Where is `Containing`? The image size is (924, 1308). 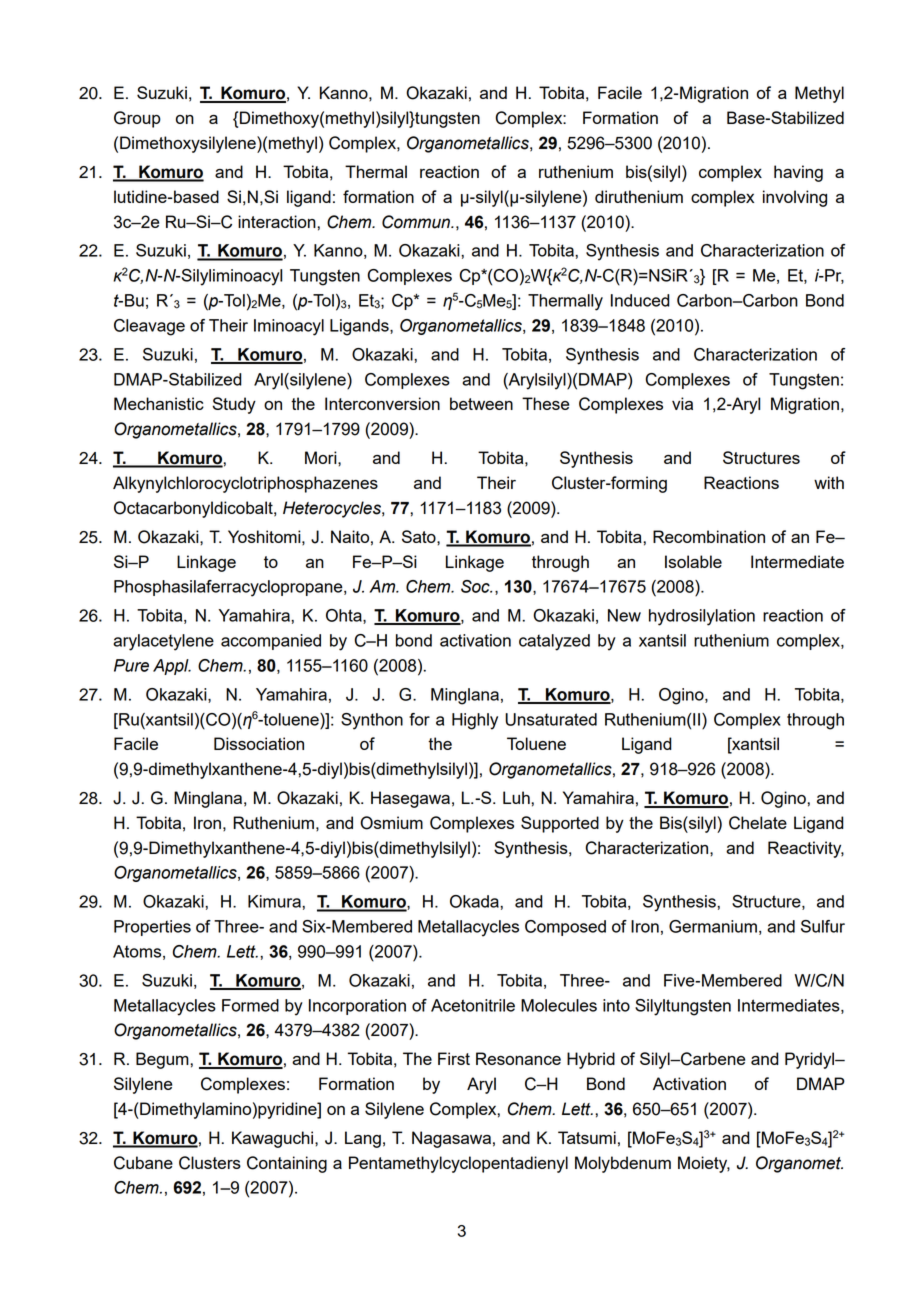 Containing is located at coordinates (287, 1164).
